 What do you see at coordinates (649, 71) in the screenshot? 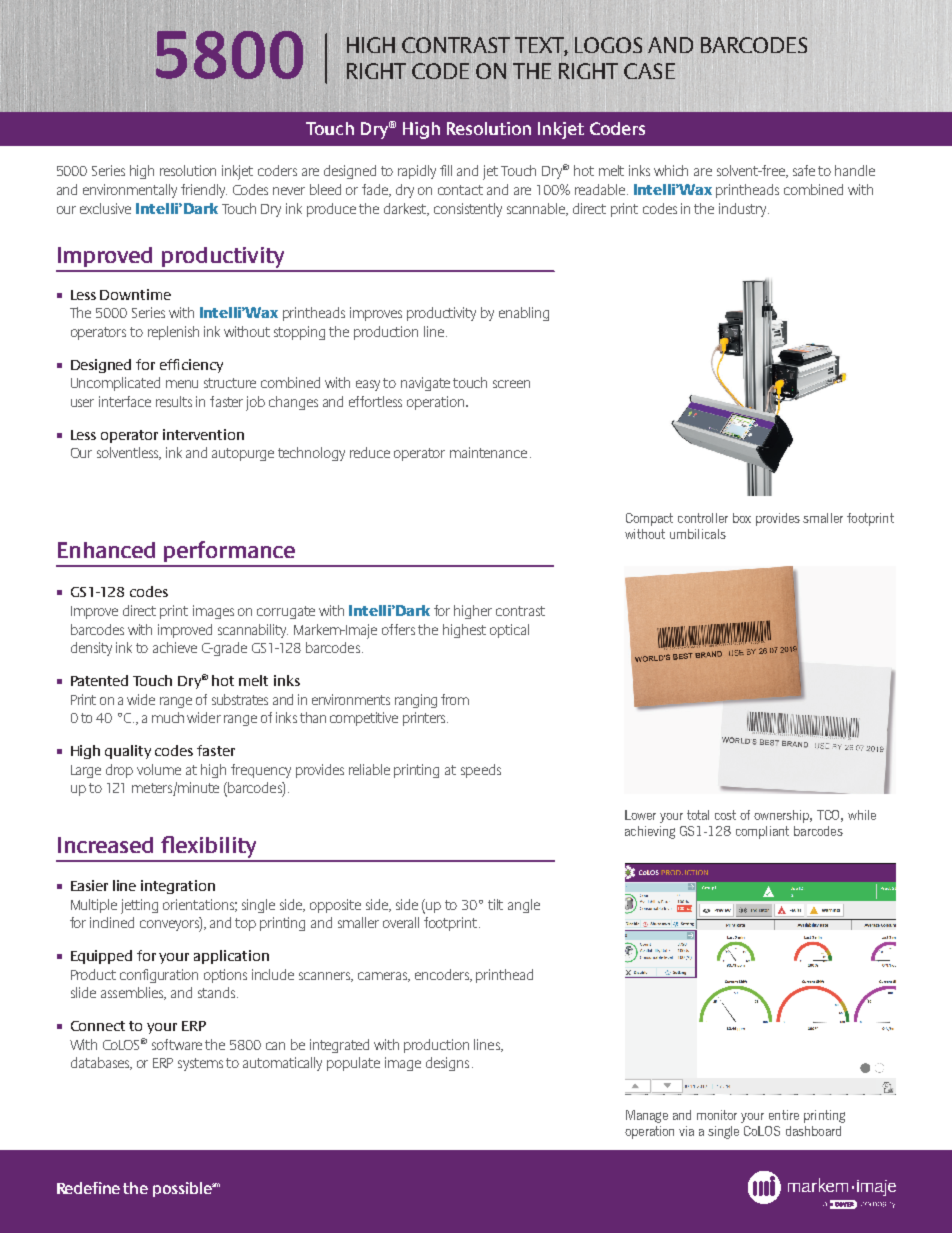
I see `CASE` at bounding box center [649, 71].
